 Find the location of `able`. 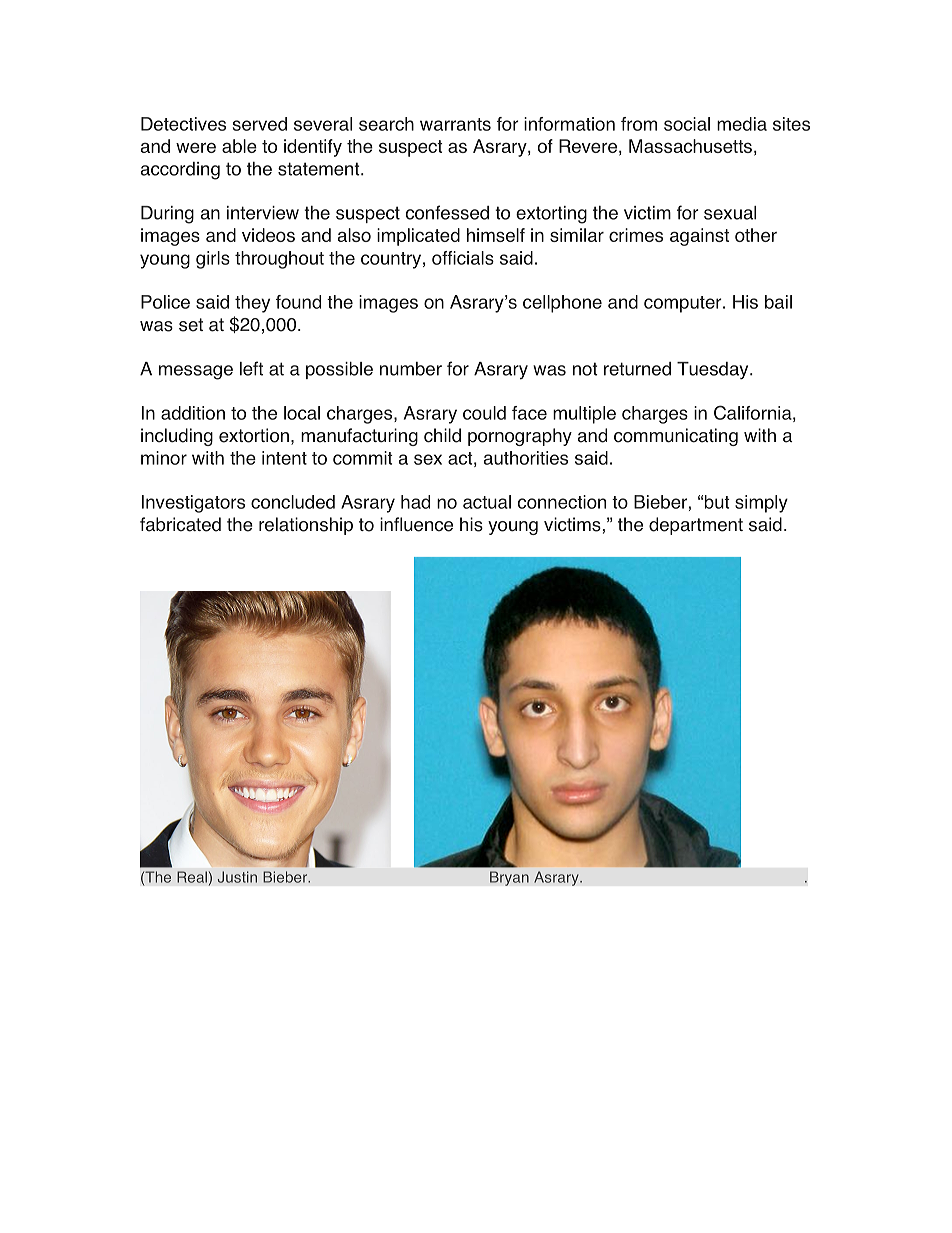

able is located at coordinates (239, 146).
